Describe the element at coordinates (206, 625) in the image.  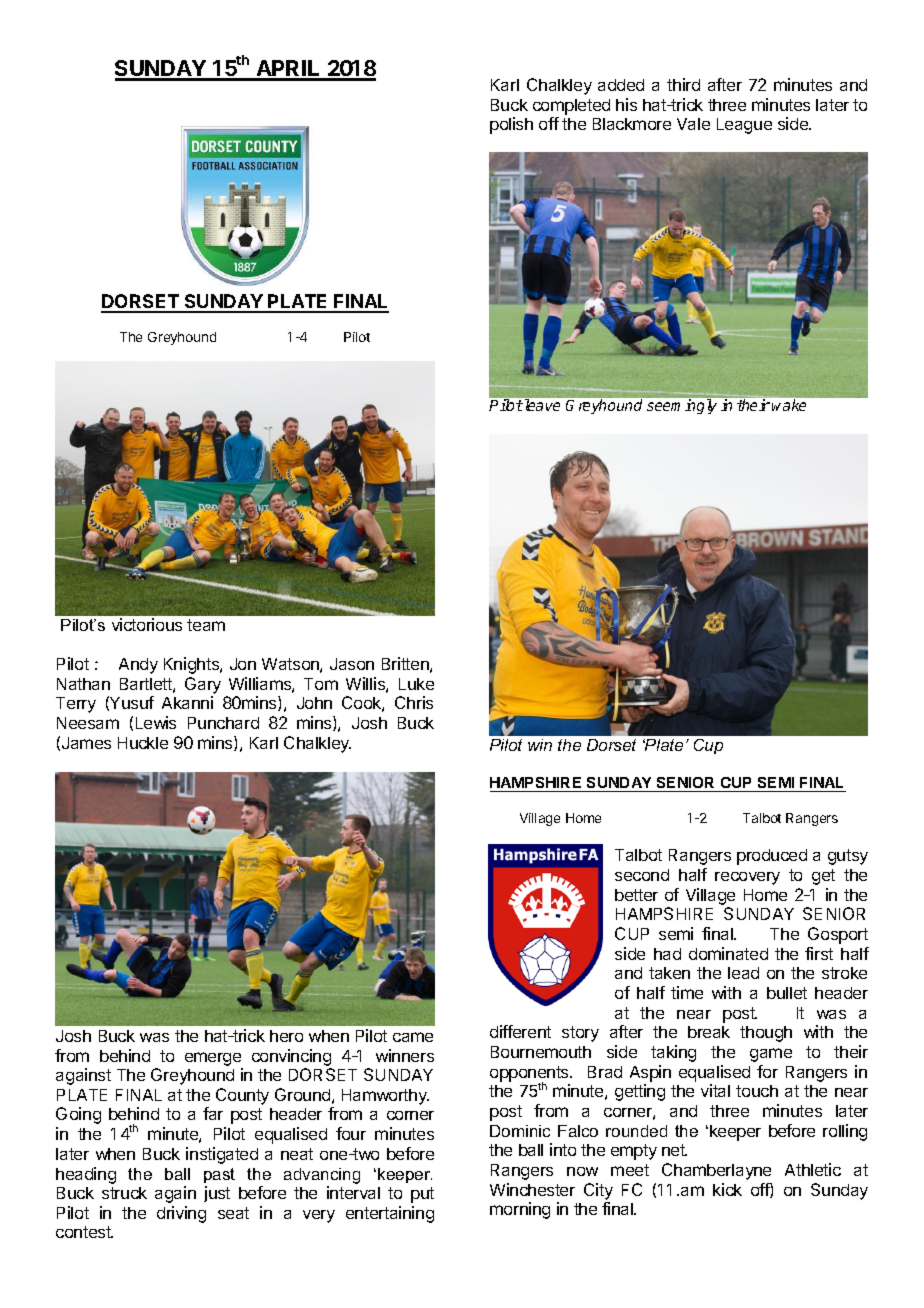
I see `team` at that location.
